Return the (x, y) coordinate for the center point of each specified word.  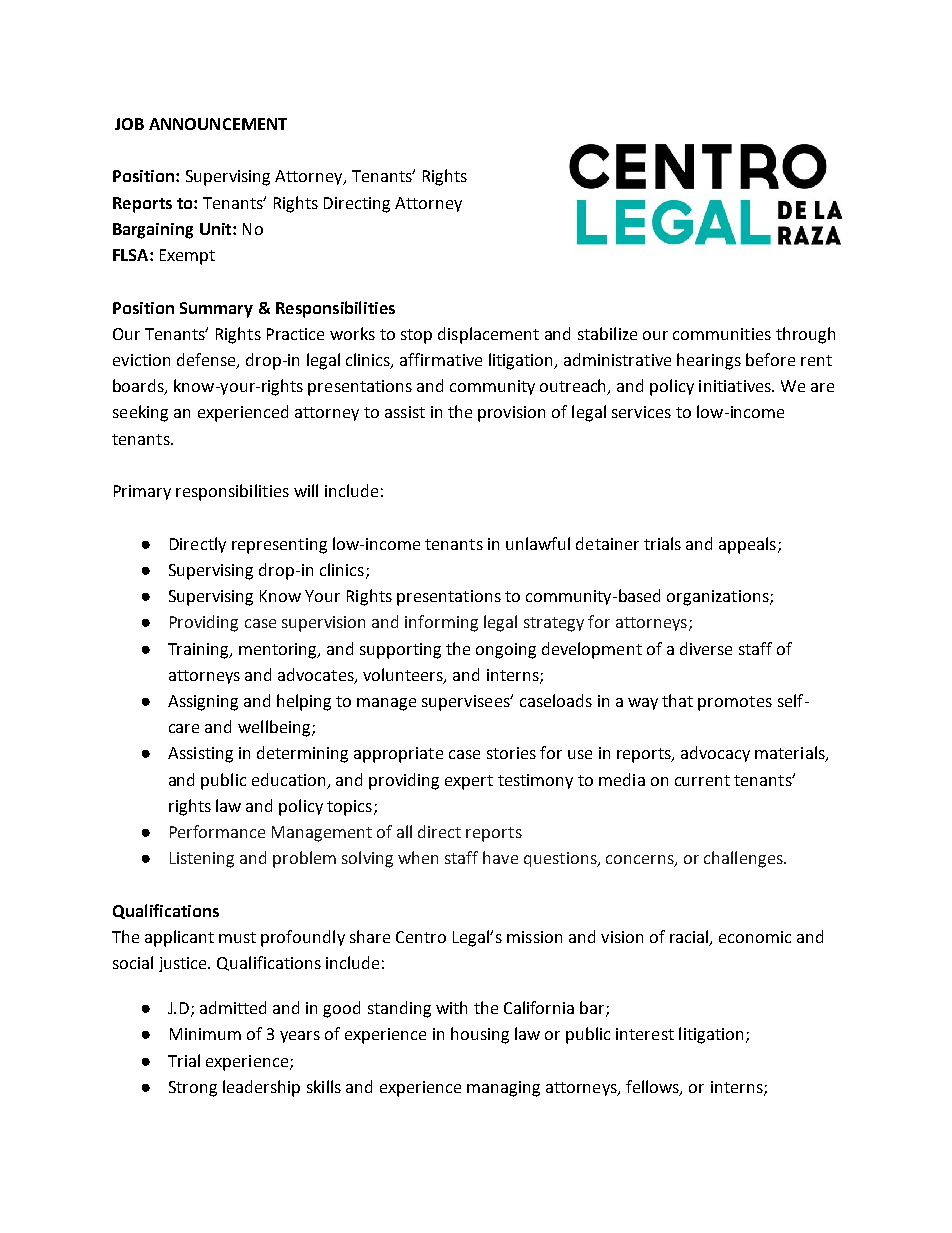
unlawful (538, 543)
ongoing (506, 651)
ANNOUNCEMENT (218, 124)
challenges (744, 859)
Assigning (203, 703)
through (805, 335)
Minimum (205, 1034)
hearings (709, 361)
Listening (202, 860)
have (500, 857)
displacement (488, 335)
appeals (749, 545)
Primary (142, 492)
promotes (735, 703)
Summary (216, 310)
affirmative (441, 359)
